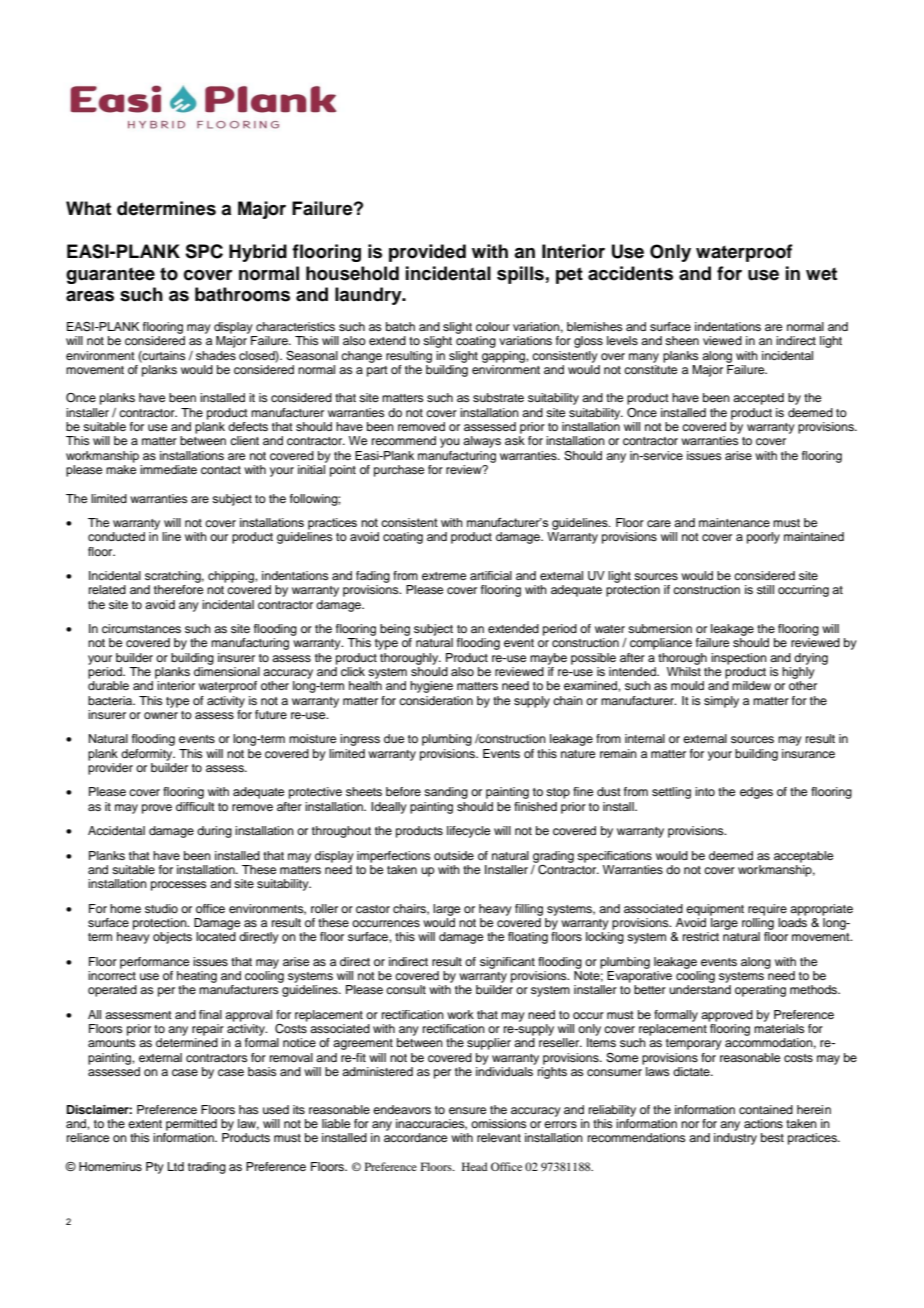 The image size is (924, 1308). I want to click on during, so click(214, 832).
